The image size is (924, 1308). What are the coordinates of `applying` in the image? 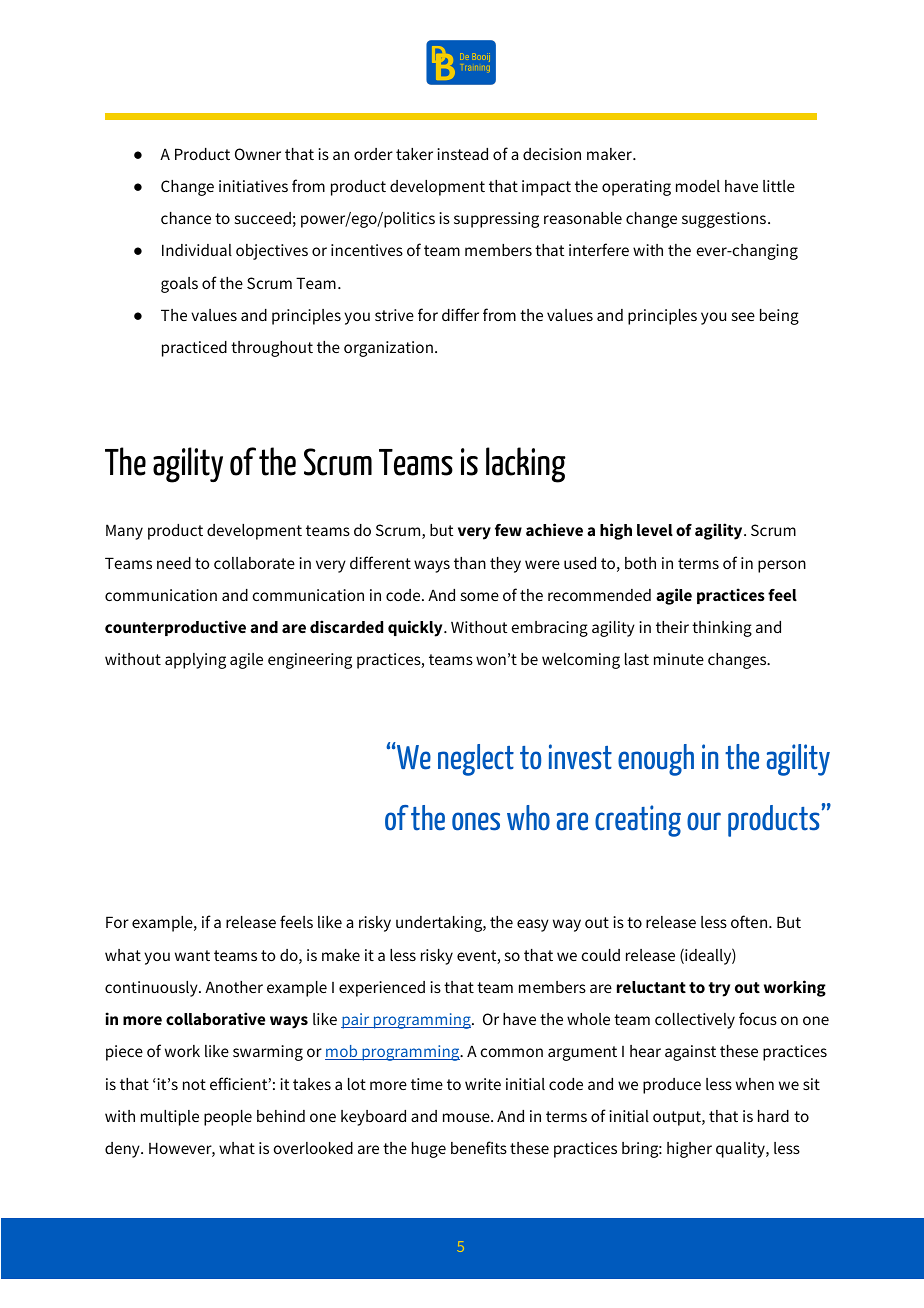 It's located at (195, 661).
